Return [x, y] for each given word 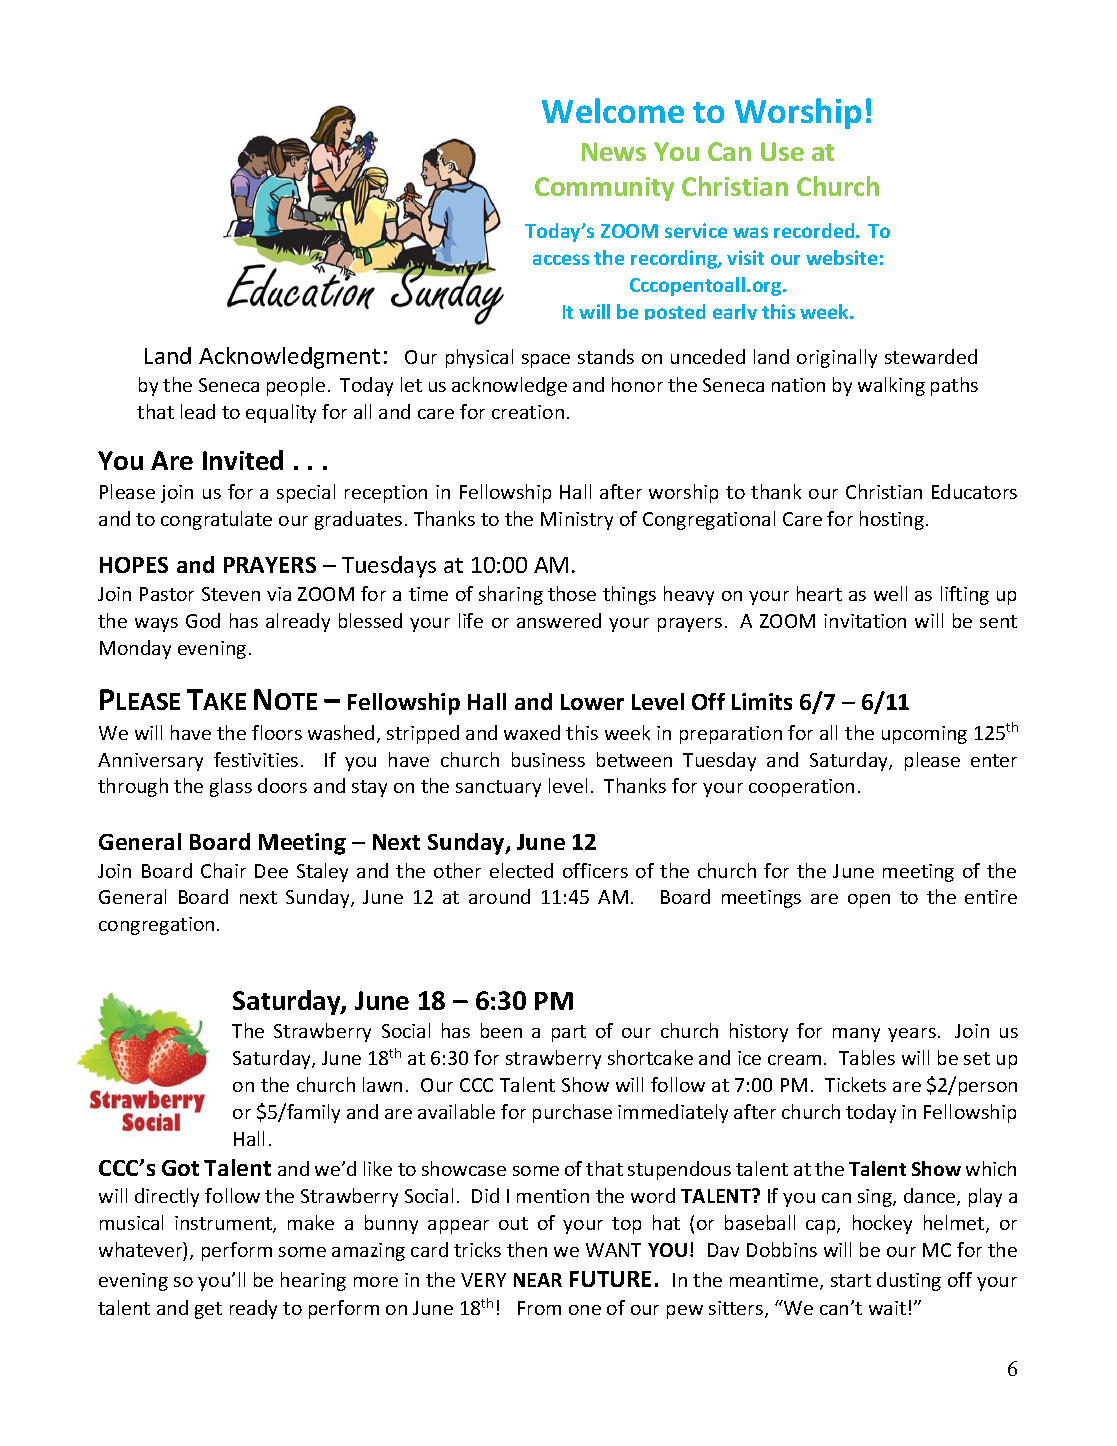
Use [782, 151]
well [890, 593]
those [572, 593]
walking [891, 386]
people [296, 386]
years [912, 1035]
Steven [231, 594]
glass [231, 787]
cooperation [801, 788]
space [546, 361]
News [614, 151]
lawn [382, 1084]
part [569, 1033]
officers [595, 870]
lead [198, 411]
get [208, 1310]
